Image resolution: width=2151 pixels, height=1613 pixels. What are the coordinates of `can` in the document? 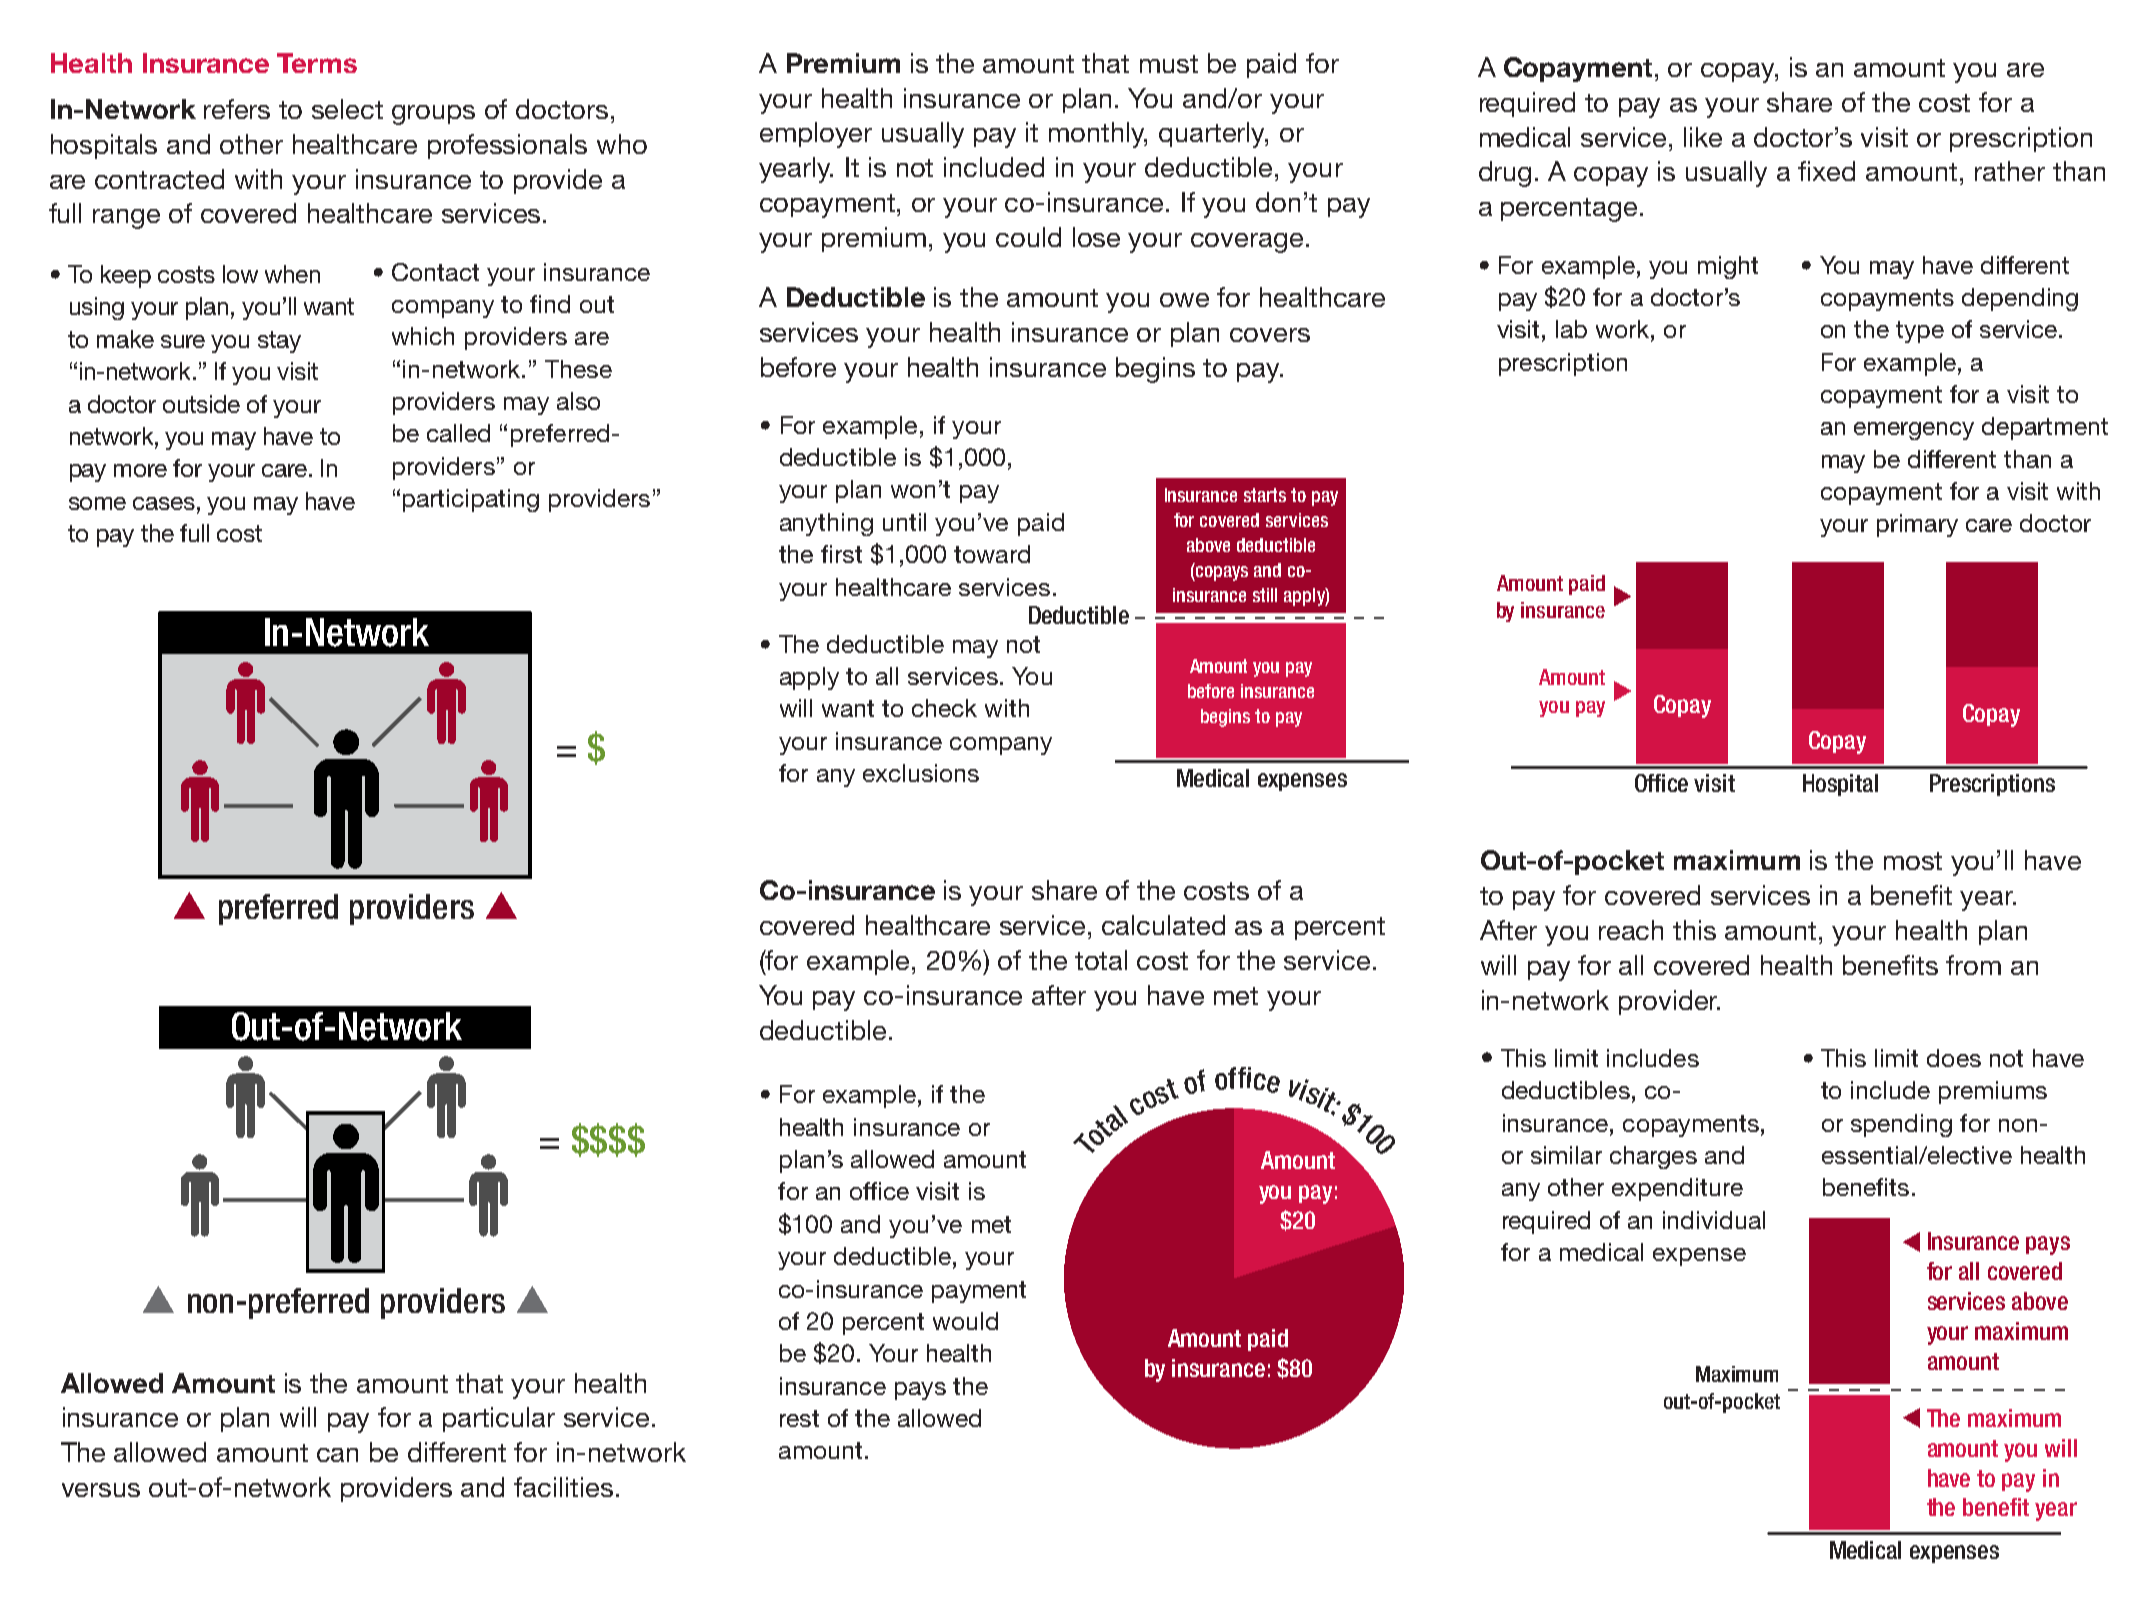 It's located at (337, 1455).
